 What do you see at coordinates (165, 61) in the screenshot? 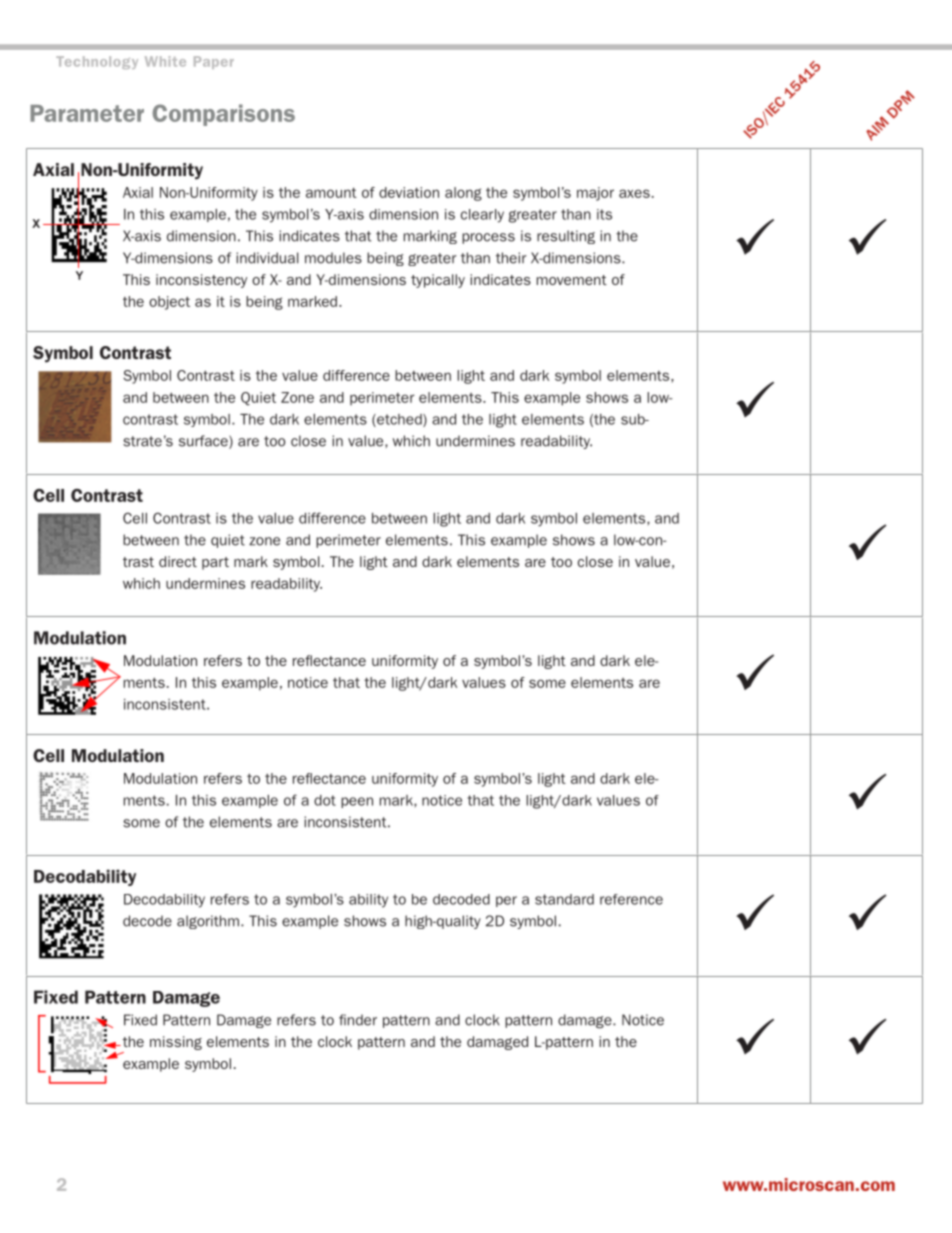
I see `White` at bounding box center [165, 61].
